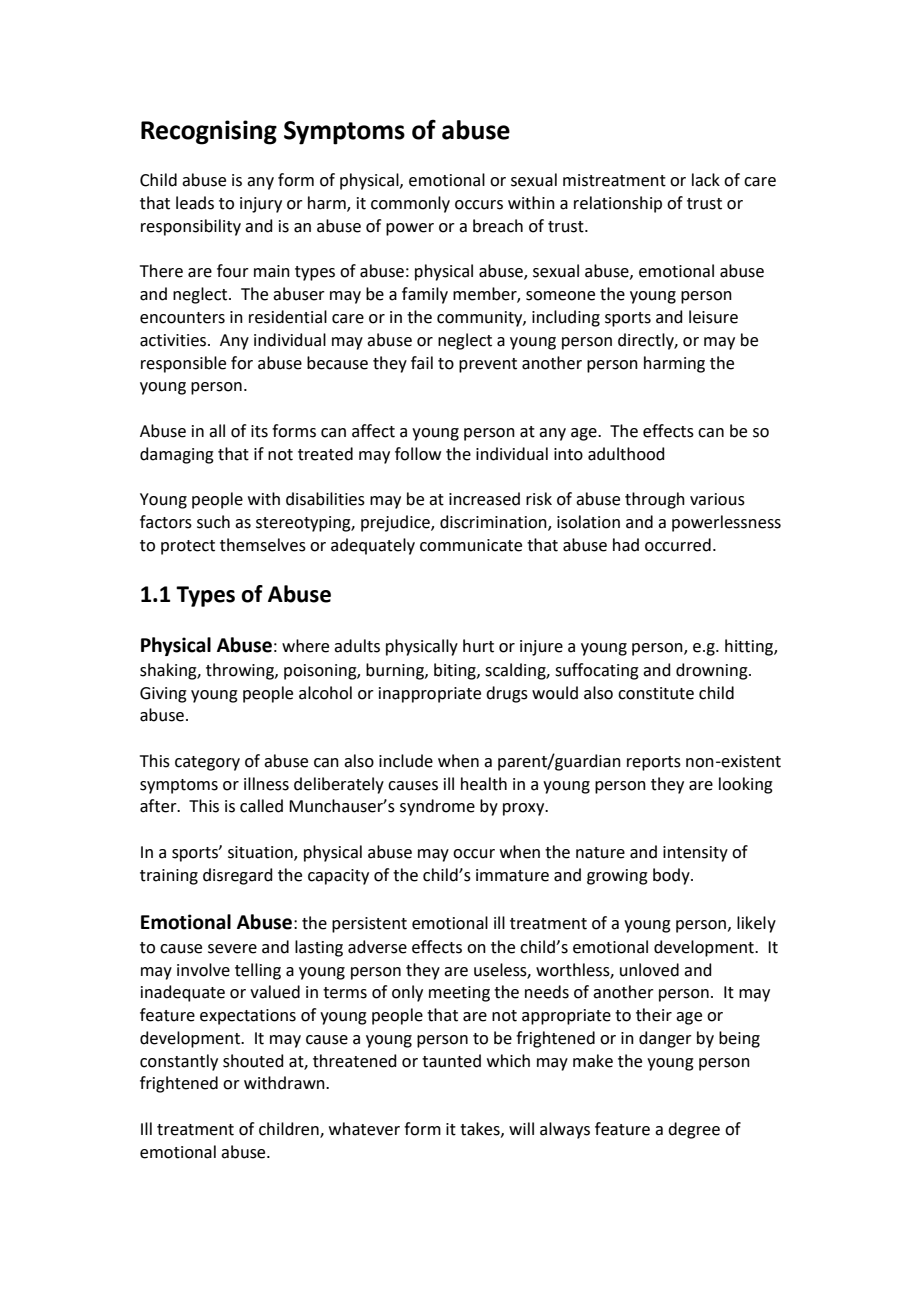 Image resolution: width=924 pixels, height=1308 pixels. I want to click on degree, so click(694, 1130).
